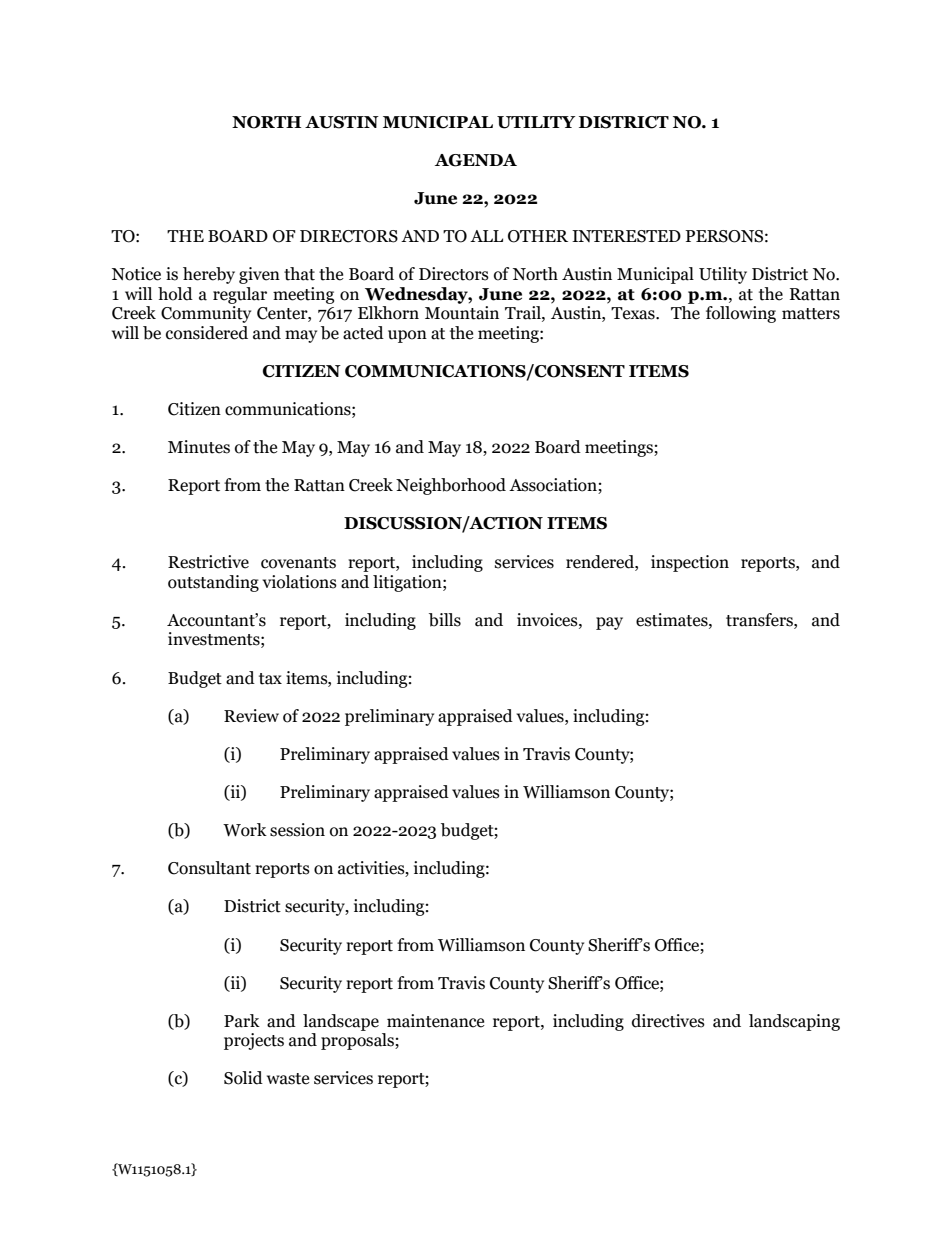 Image resolution: width=952 pixels, height=1233 pixels. Describe the element at coordinates (741, 314) in the screenshot. I see `following` at that location.
